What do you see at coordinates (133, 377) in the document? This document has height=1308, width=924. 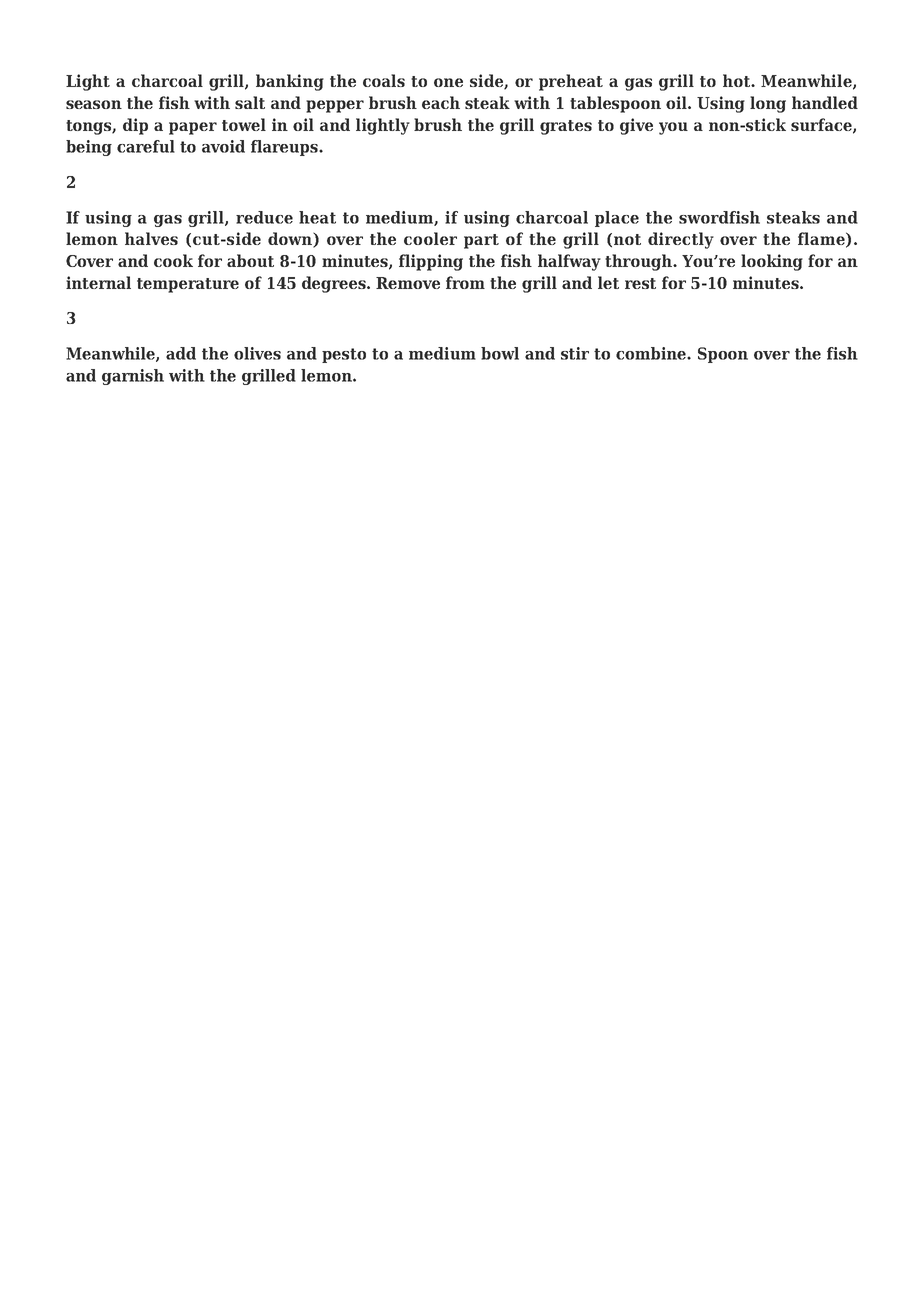 I see `garnish` at bounding box center [133, 377].
